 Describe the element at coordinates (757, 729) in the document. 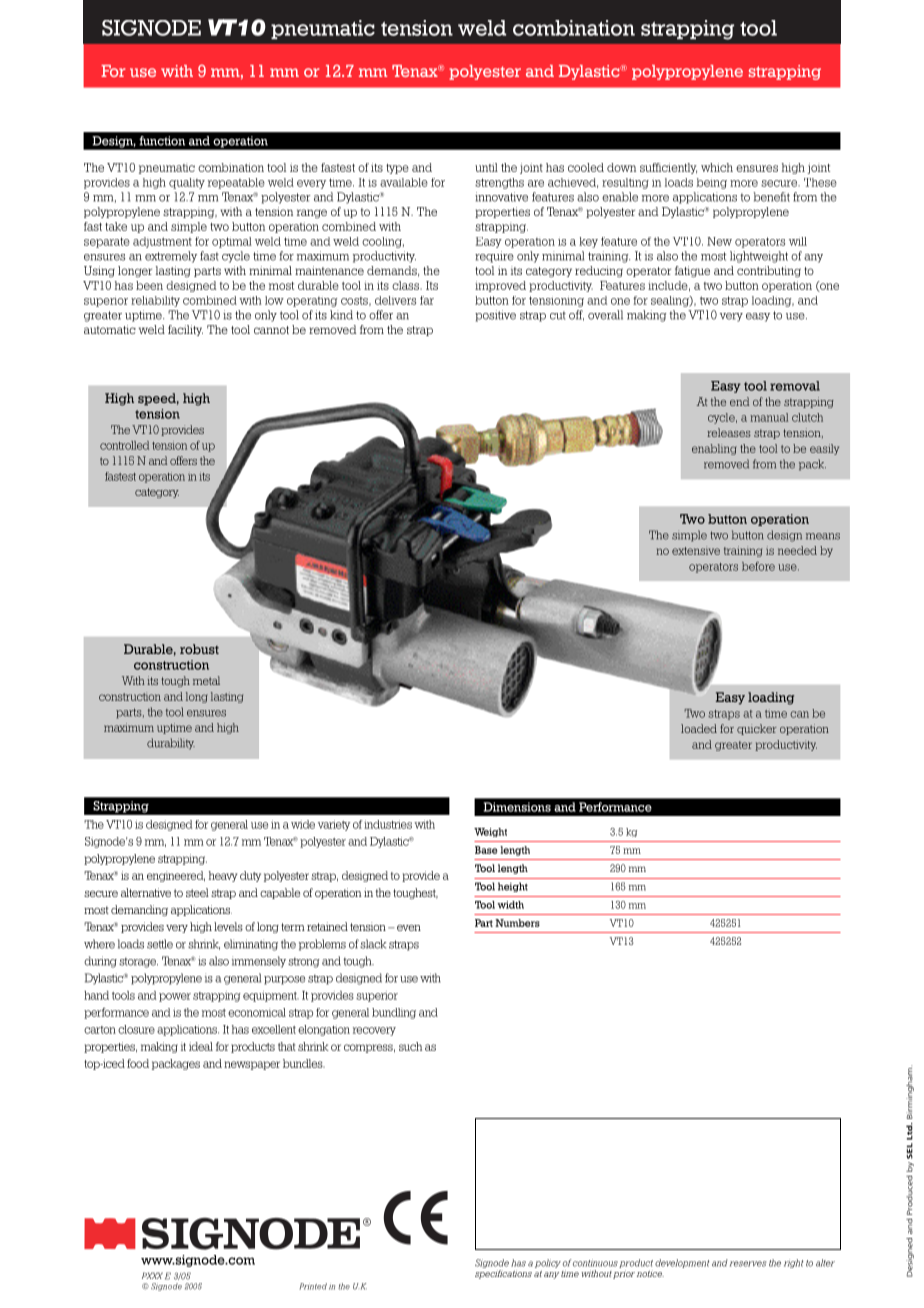

I see `quicker` at that location.
